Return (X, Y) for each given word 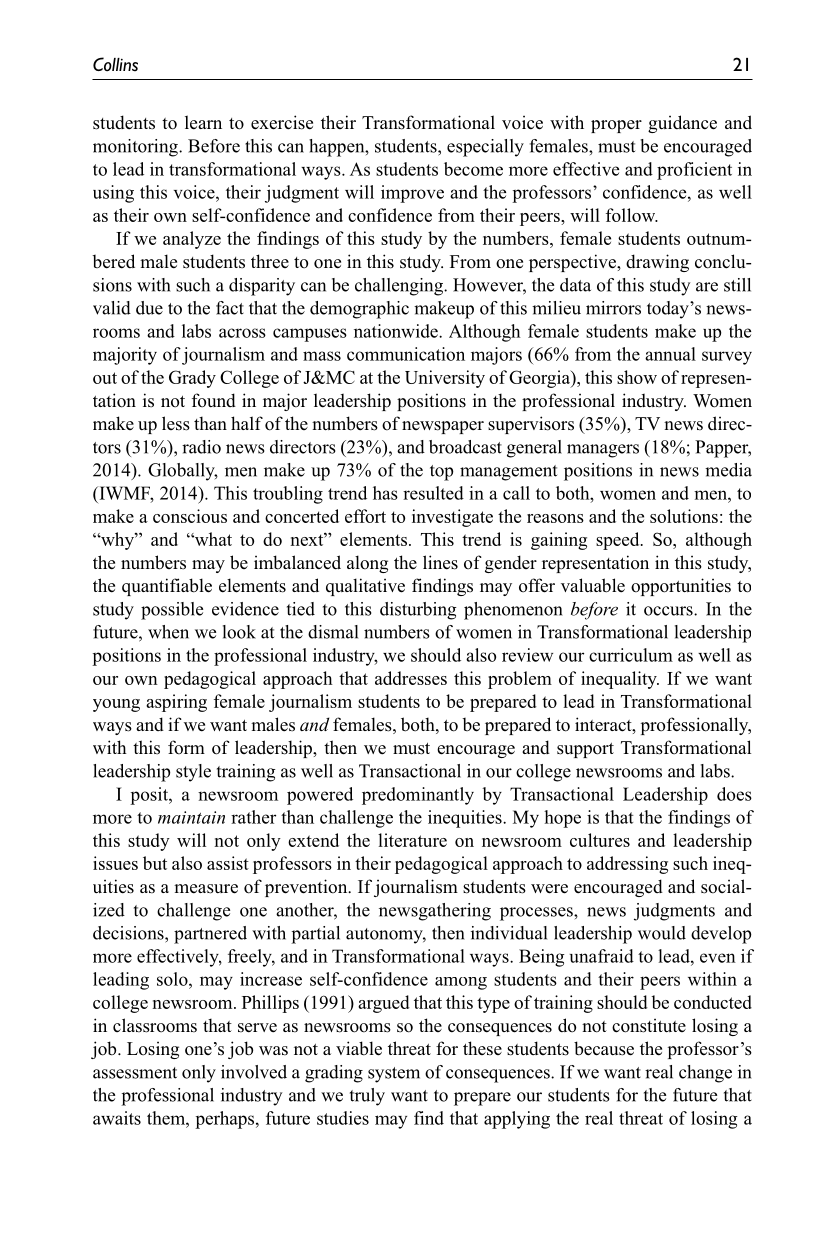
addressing (627, 865)
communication (406, 354)
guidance (682, 124)
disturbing (418, 611)
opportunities (681, 587)
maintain (191, 817)
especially (485, 148)
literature (412, 840)
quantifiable (167, 587)
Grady (192, 379)
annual (670, 354)
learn (203, 122)
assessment (135, 1073)
